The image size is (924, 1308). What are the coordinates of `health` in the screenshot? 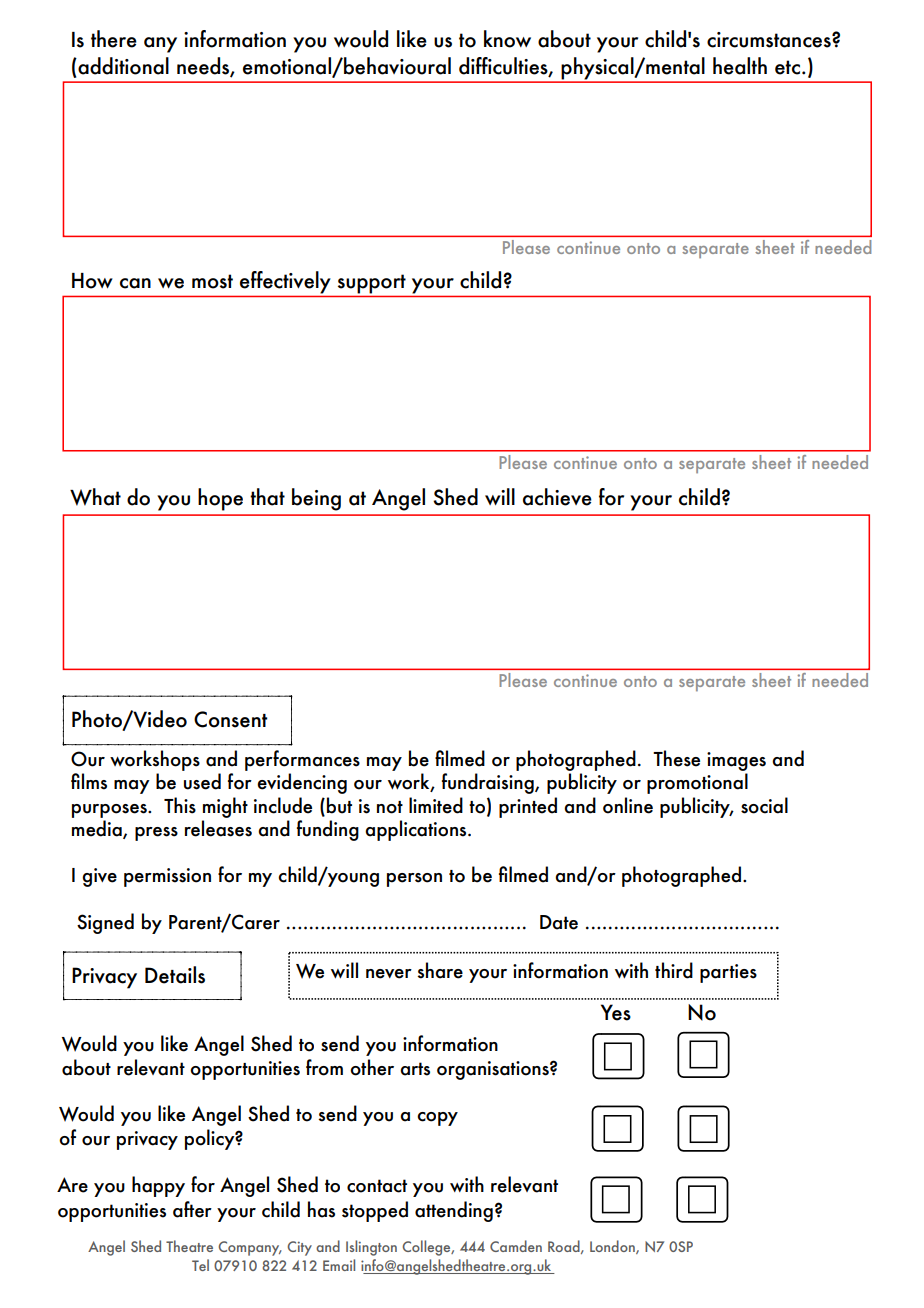 It's located at (740, 66).
